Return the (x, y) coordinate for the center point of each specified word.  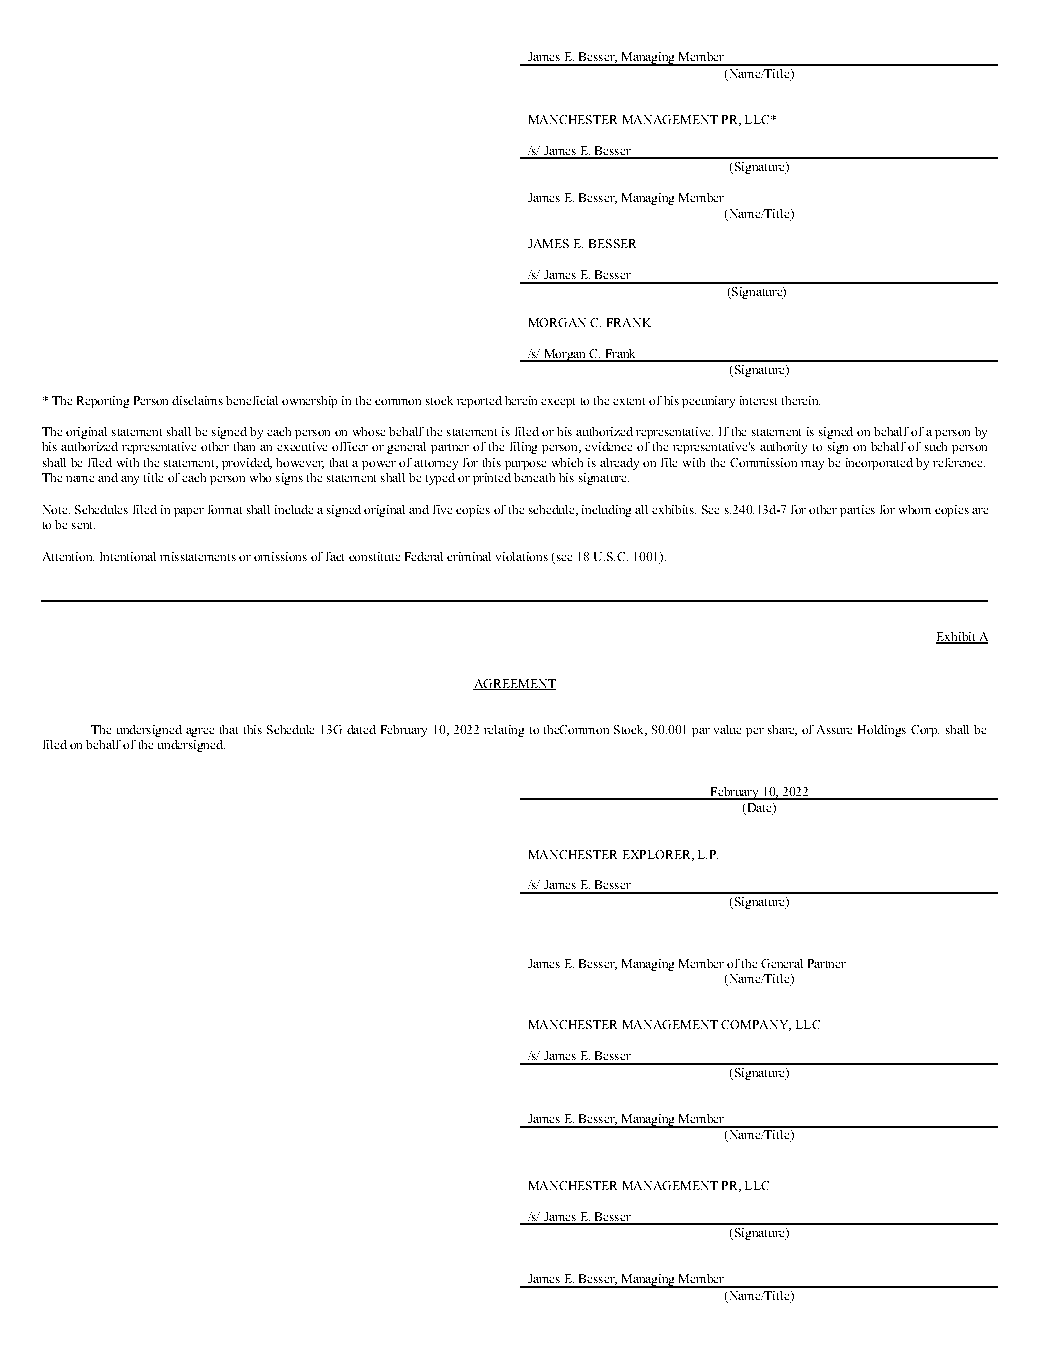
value (727, 729)
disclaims (197, 400)
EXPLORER (658, 855)
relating (504, 731)
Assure (834, 729)
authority (783, 448)
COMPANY (756, 1025)
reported (479, 402)
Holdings (882, 731)
